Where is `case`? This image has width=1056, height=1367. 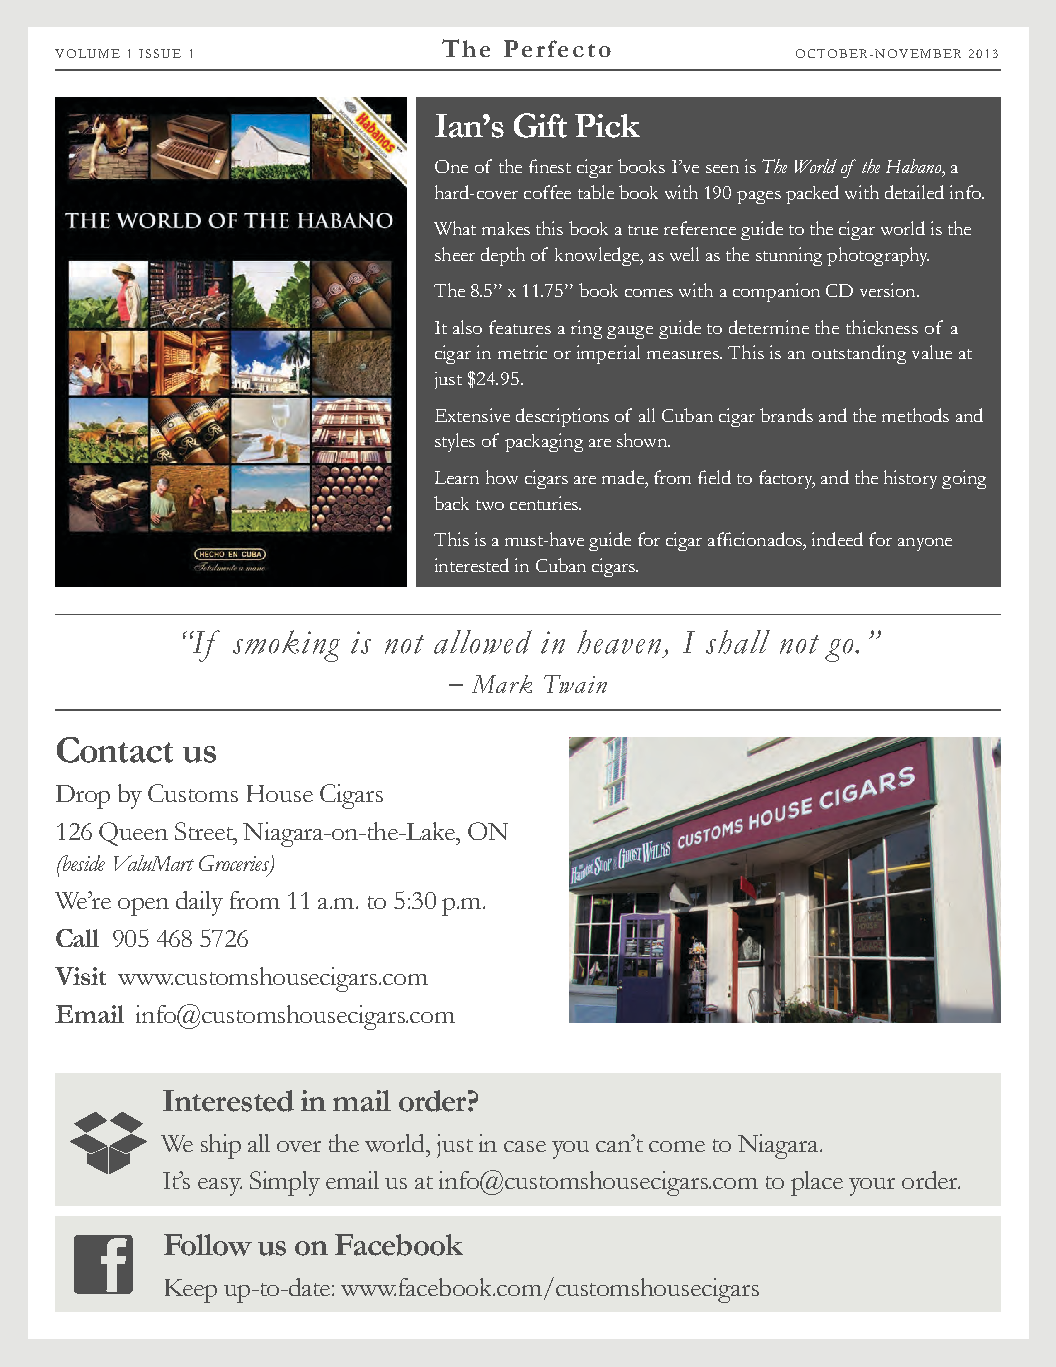
case is located at coordinates (525, 1146).
